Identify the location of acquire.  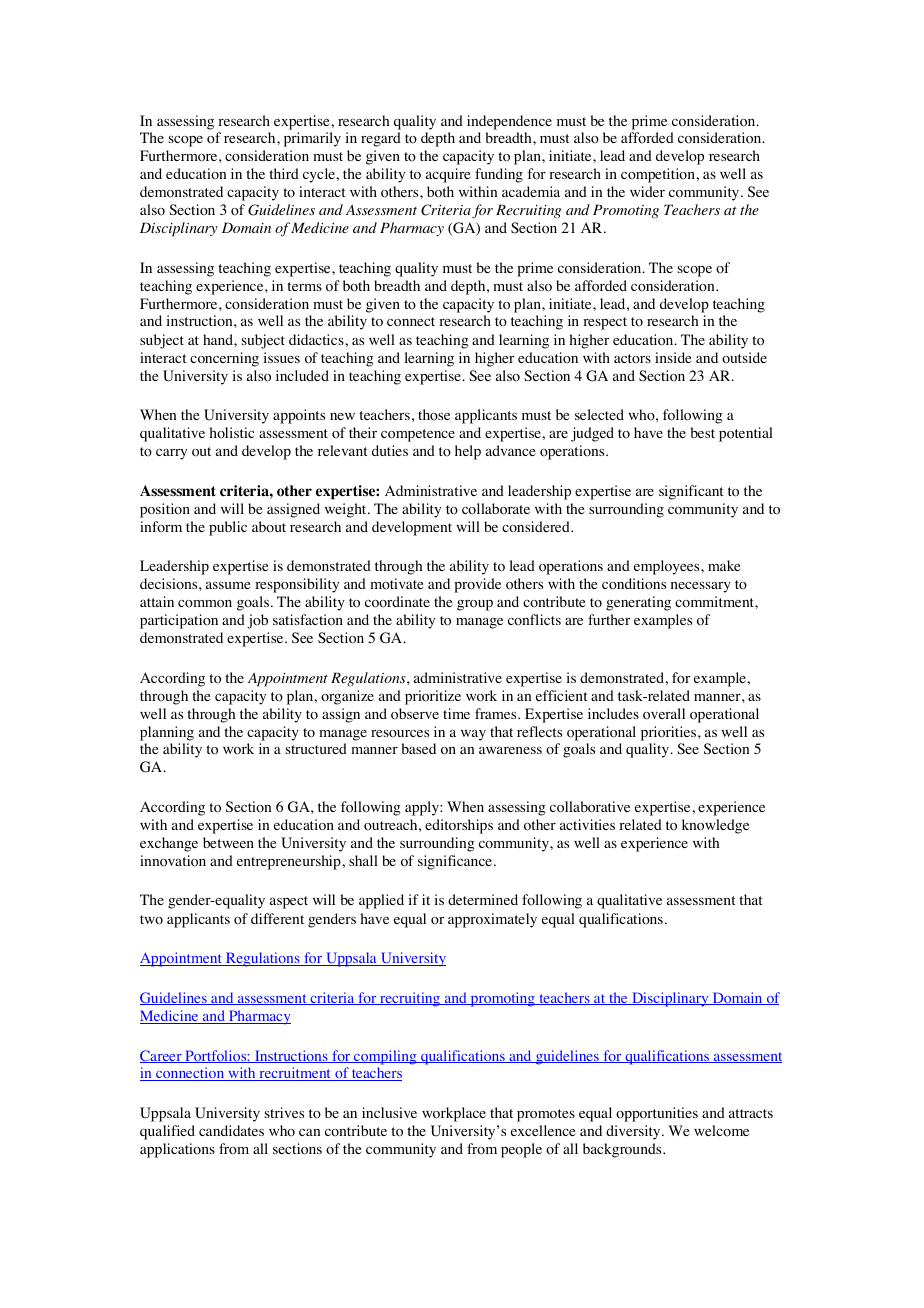
(448, 175).
